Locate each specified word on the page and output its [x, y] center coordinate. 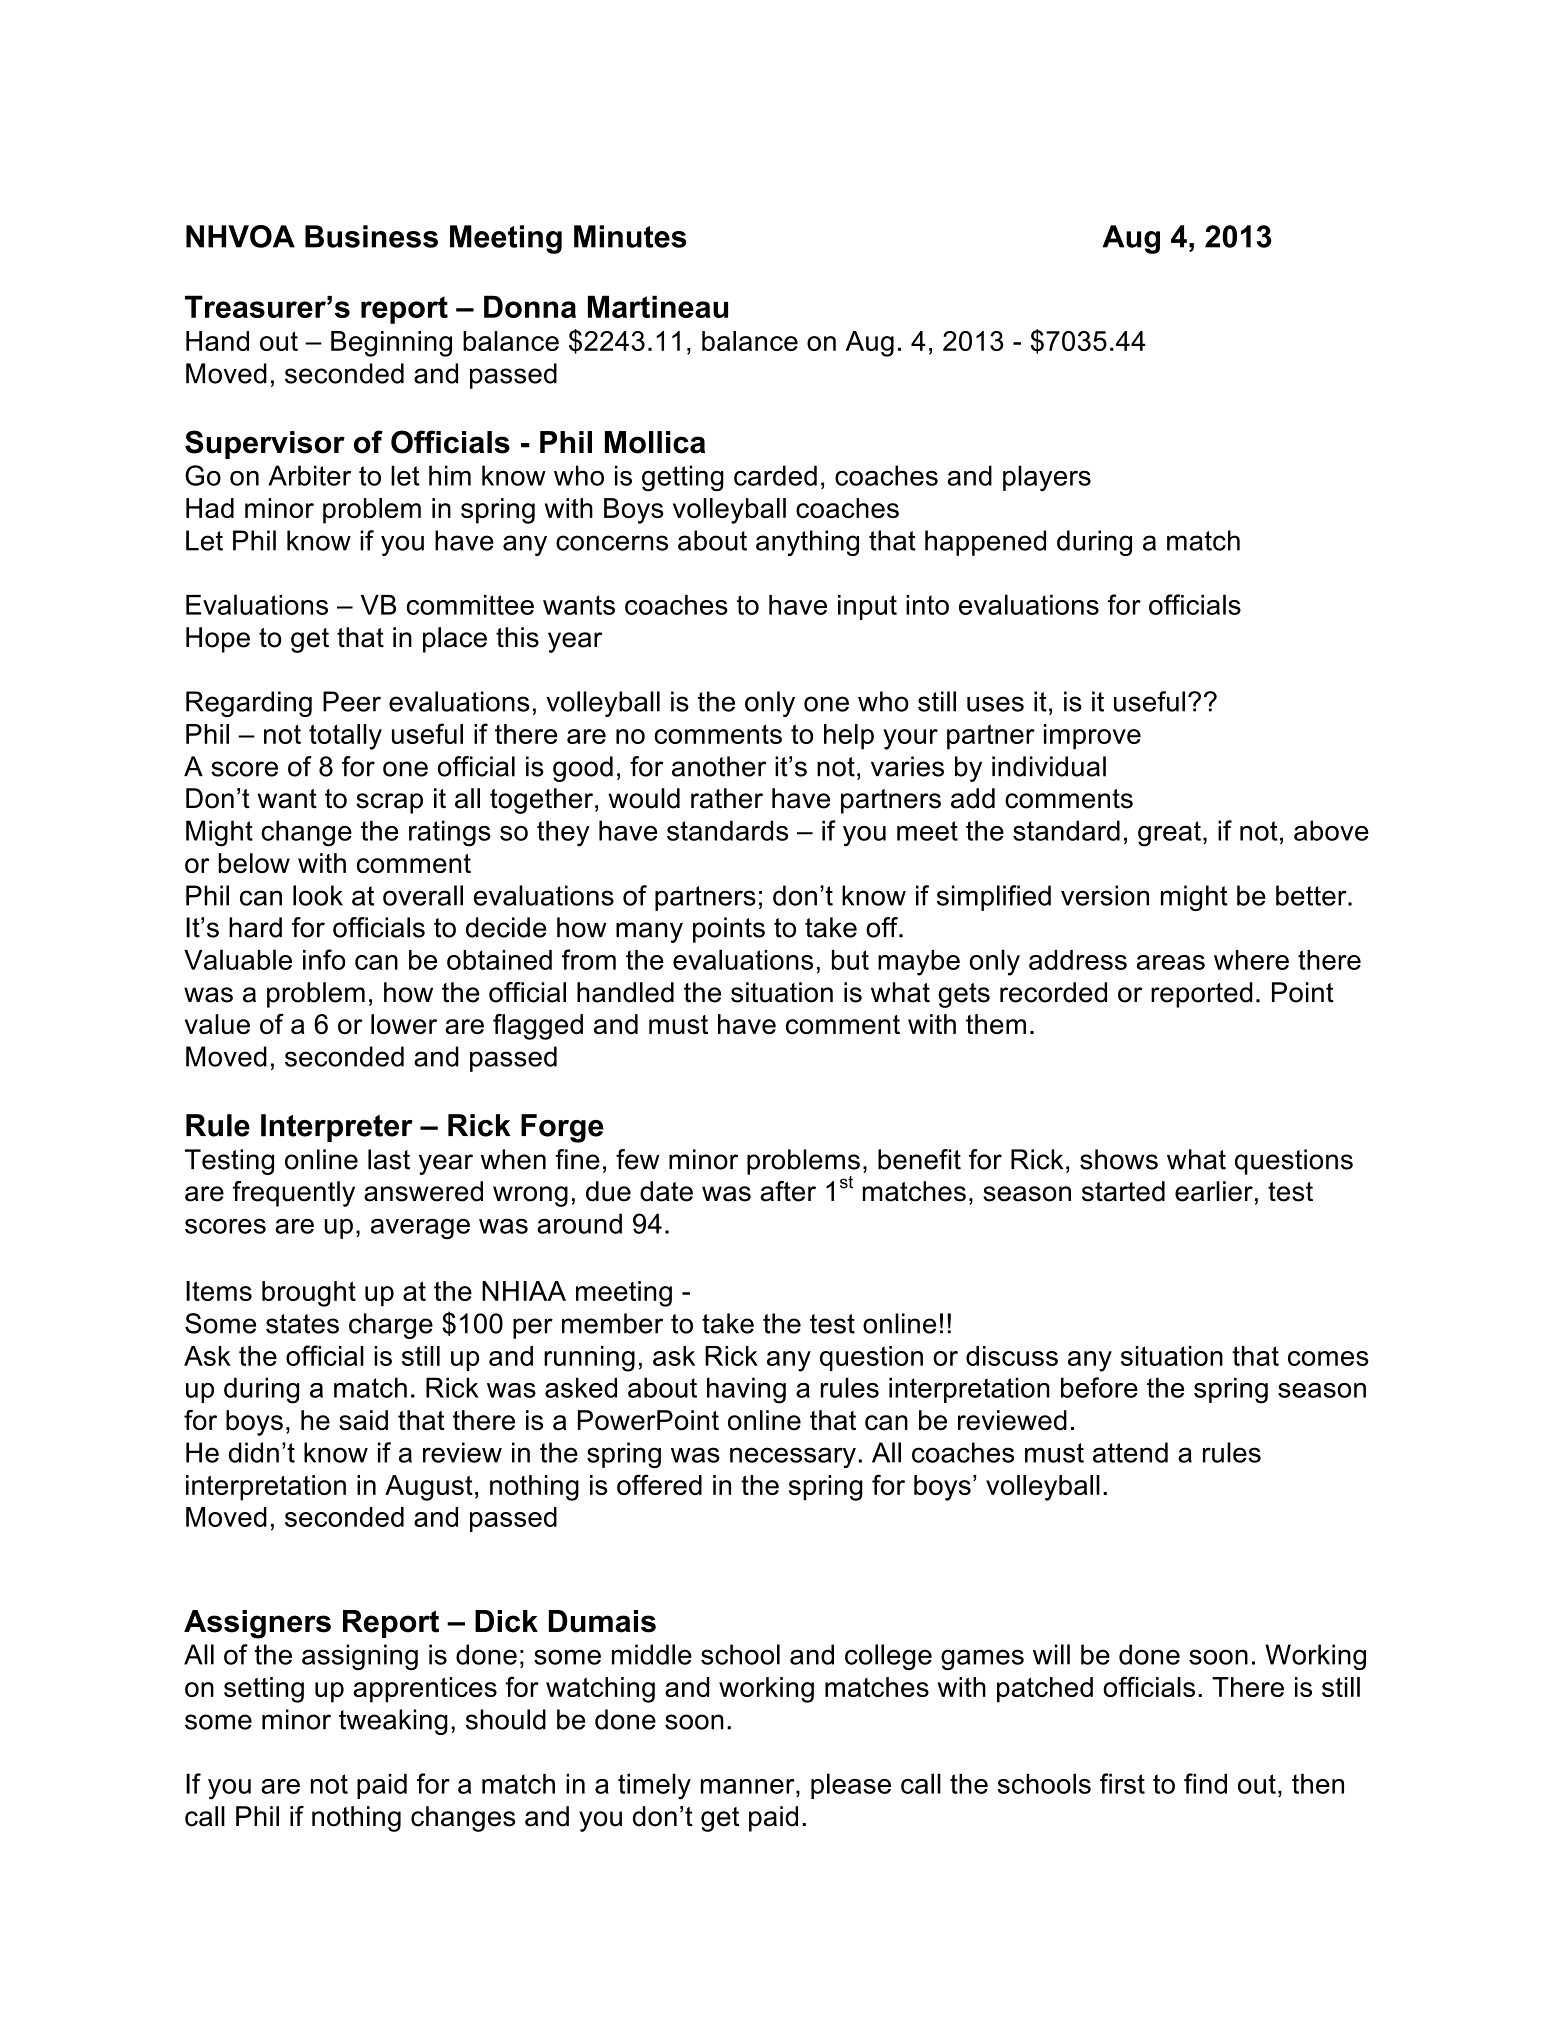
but [850, 960]
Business [371, 236]
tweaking [393, 1722]
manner [749, 1786]
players [1047, 478]
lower [404, 1024]
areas [1171, 962]
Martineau [658, 306]
